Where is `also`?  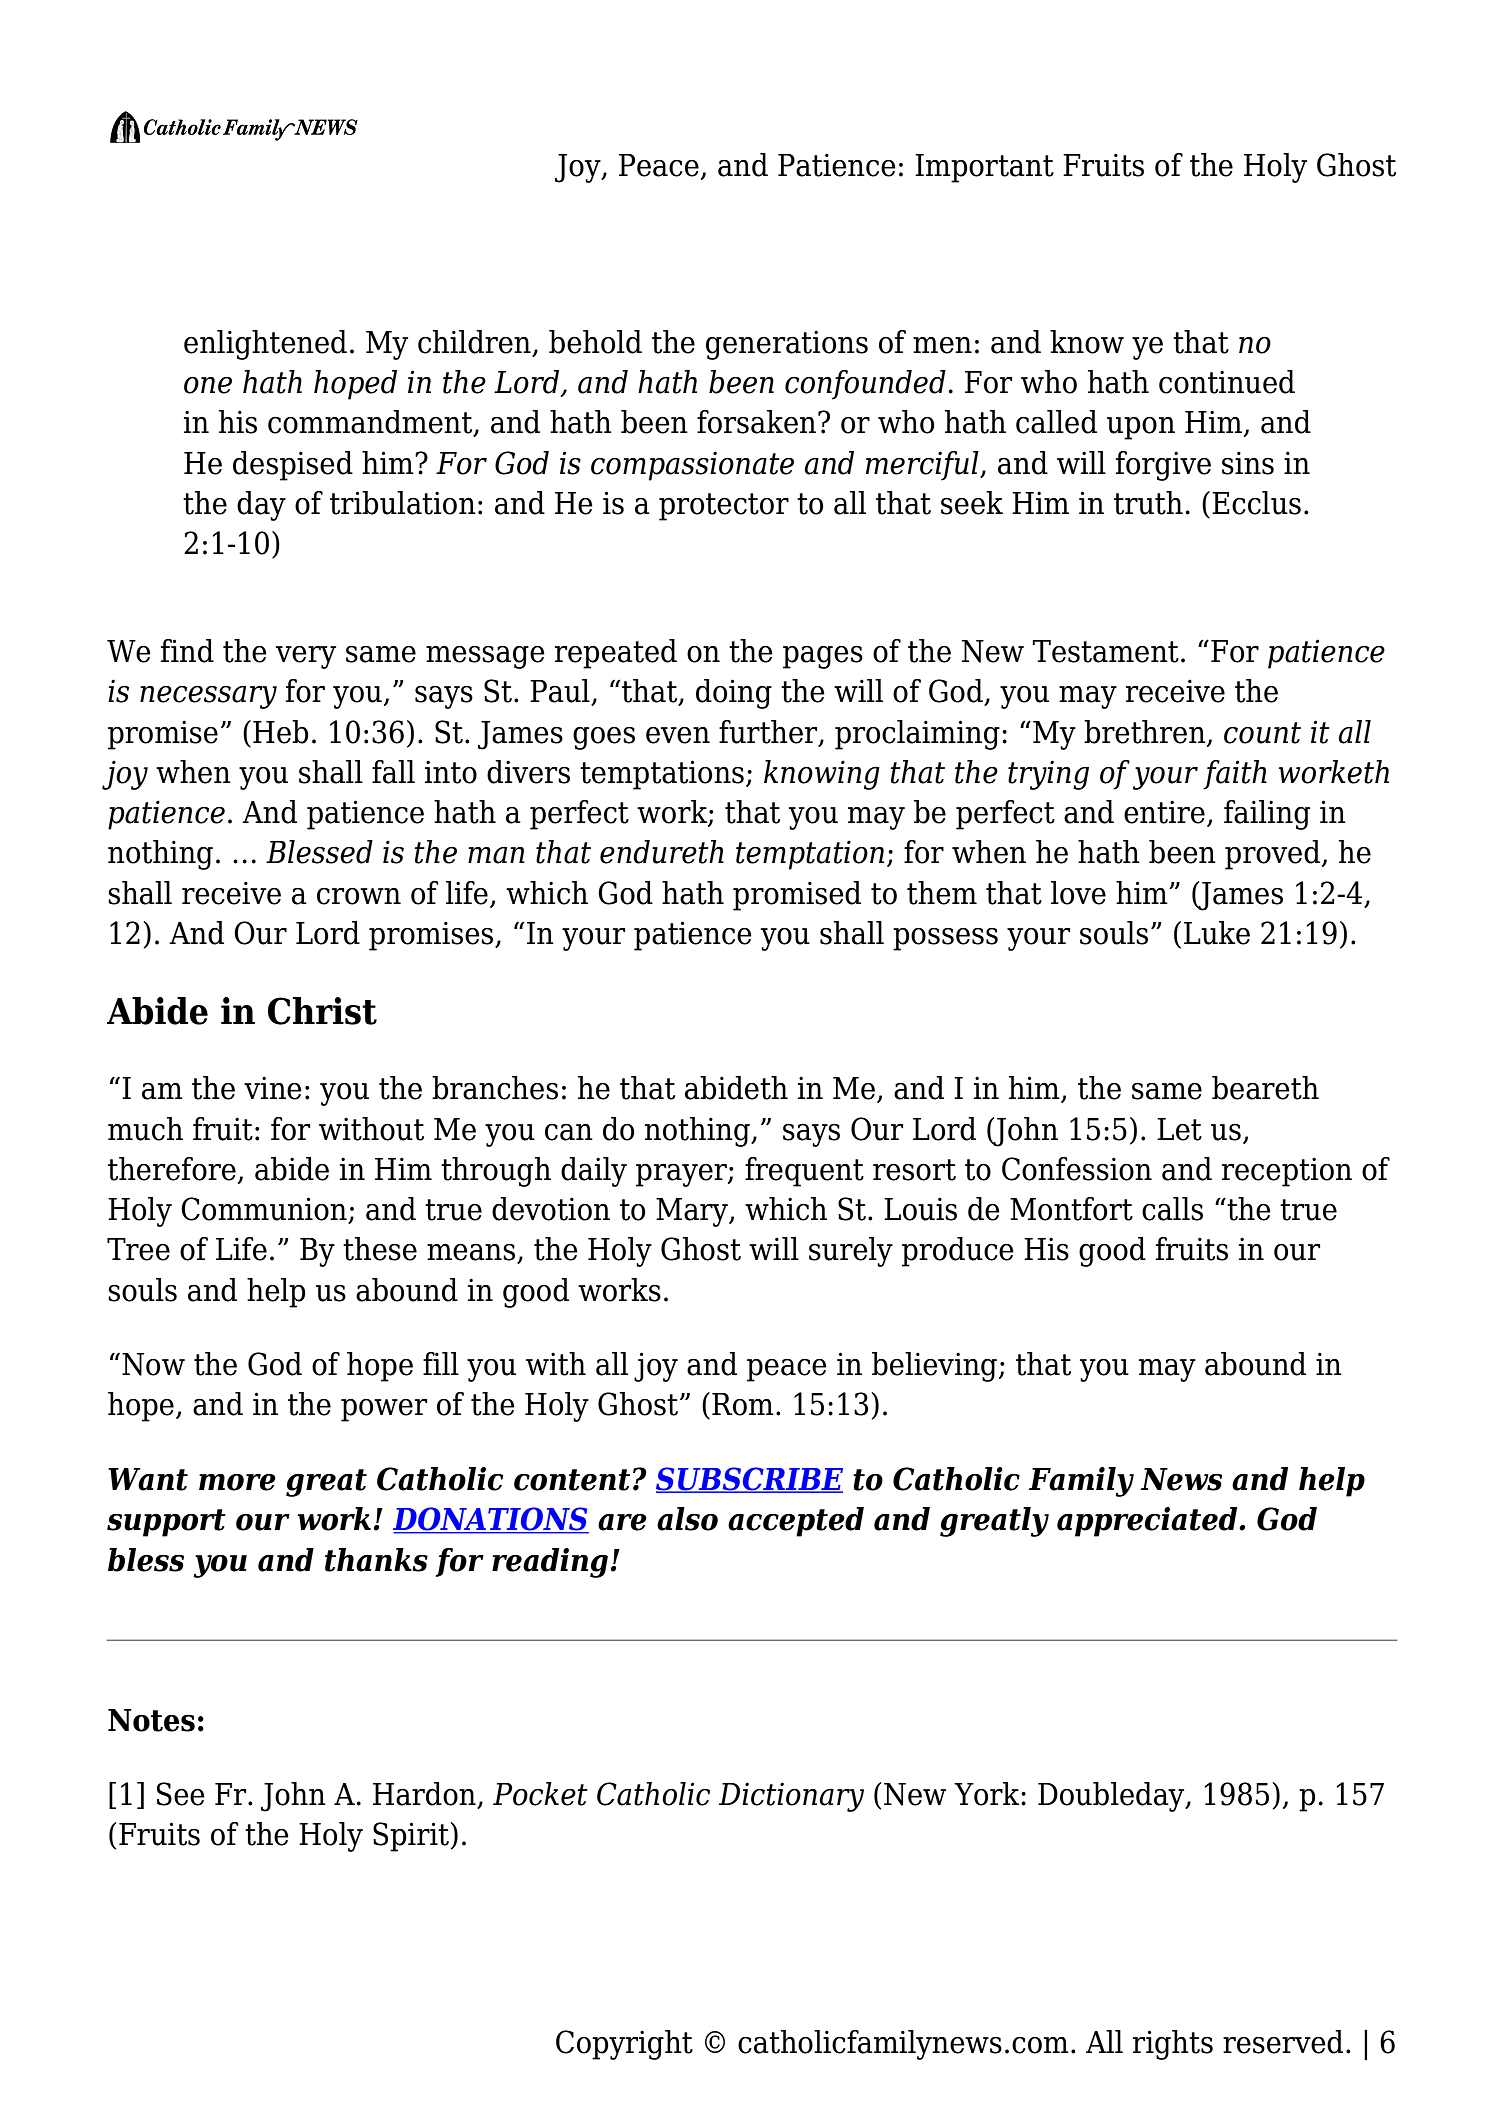 also is located at coordinates (687, 1519).
